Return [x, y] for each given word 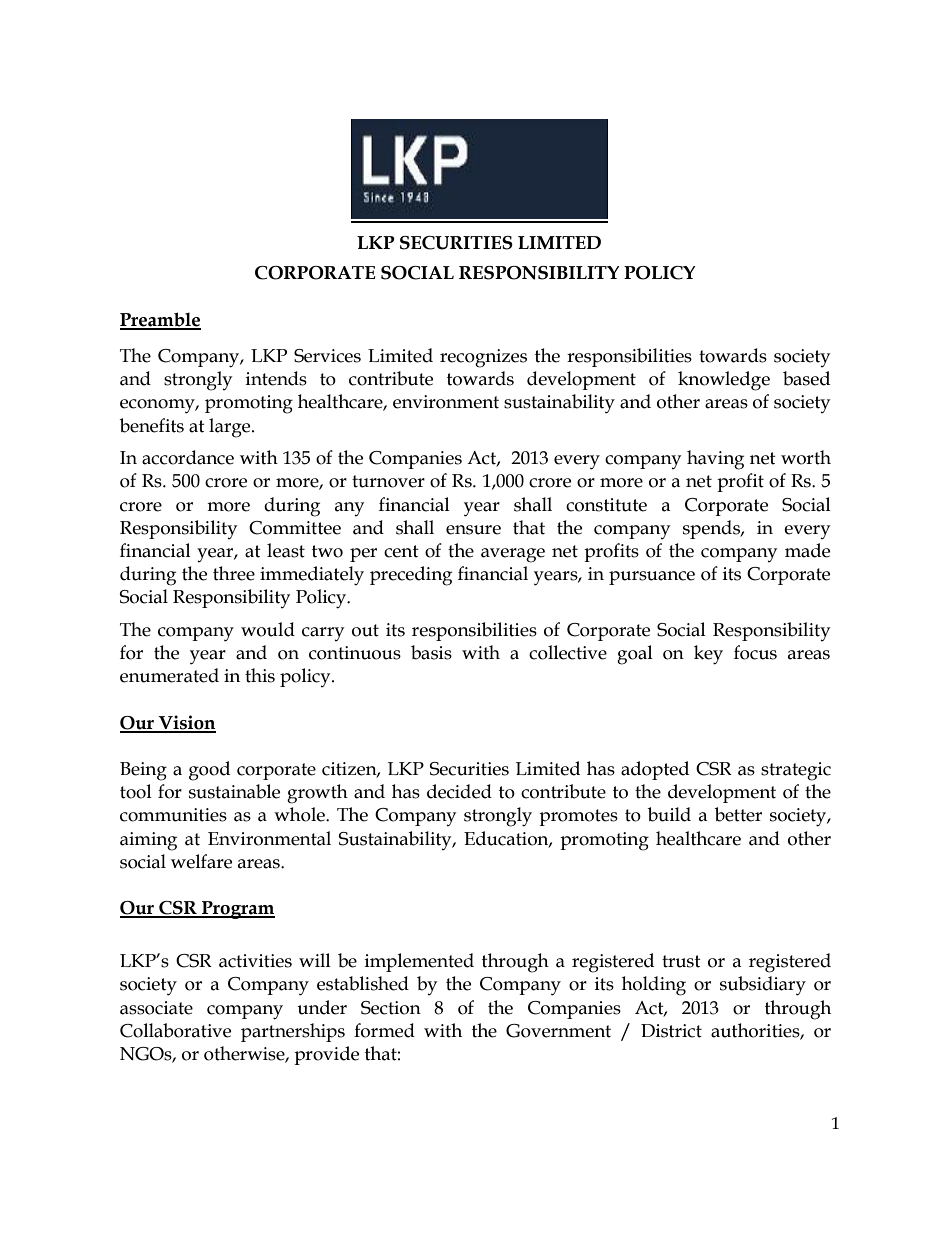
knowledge [724, 381]
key [708, 655]
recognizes [483, 358]
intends [276, 378]
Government [558, 1031]
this [260, 675]
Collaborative [175, 1030]
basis [431, 652]
